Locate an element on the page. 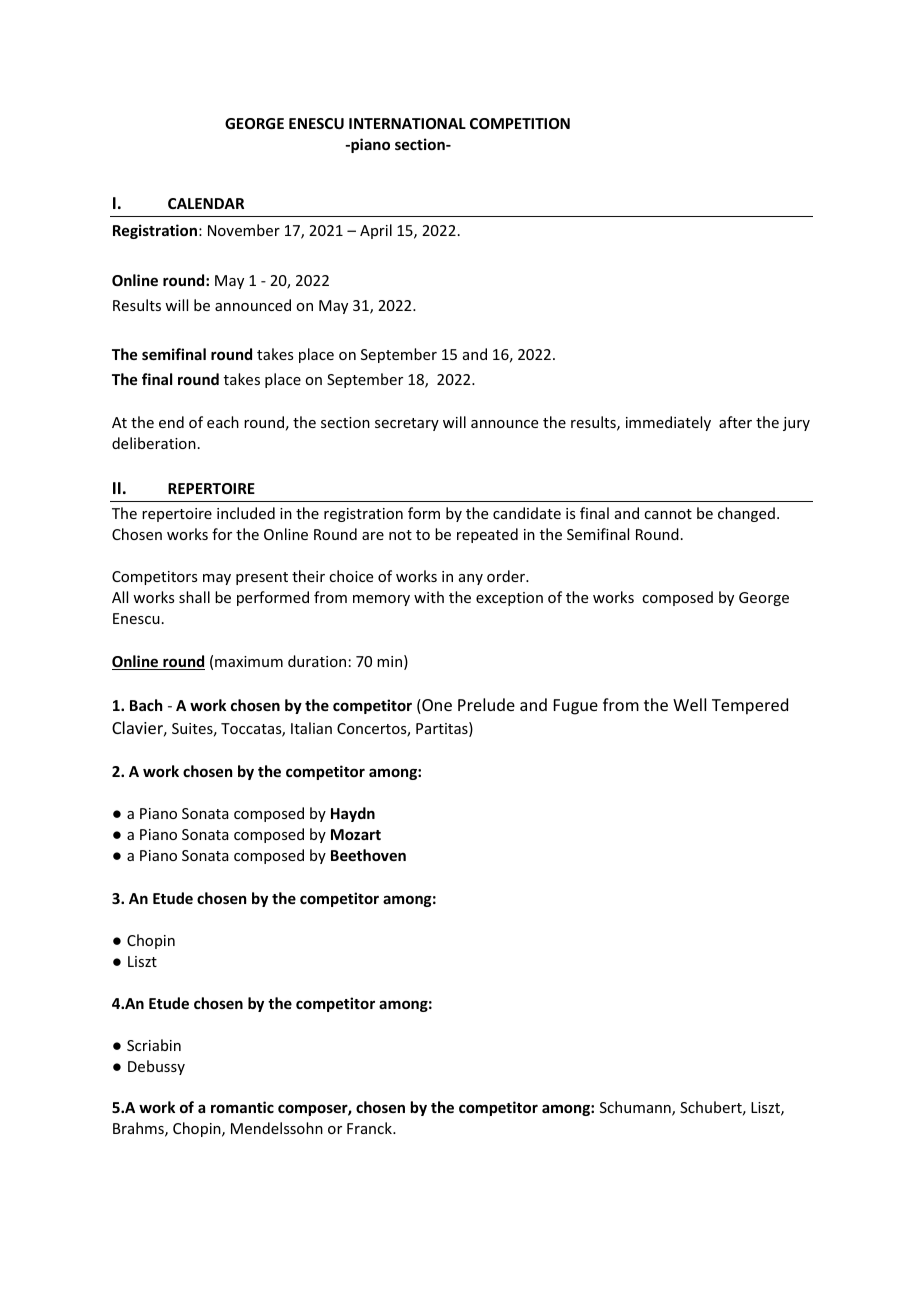 This image has height=1308, width=924. Tempered is located at coordinates (750, 706).
